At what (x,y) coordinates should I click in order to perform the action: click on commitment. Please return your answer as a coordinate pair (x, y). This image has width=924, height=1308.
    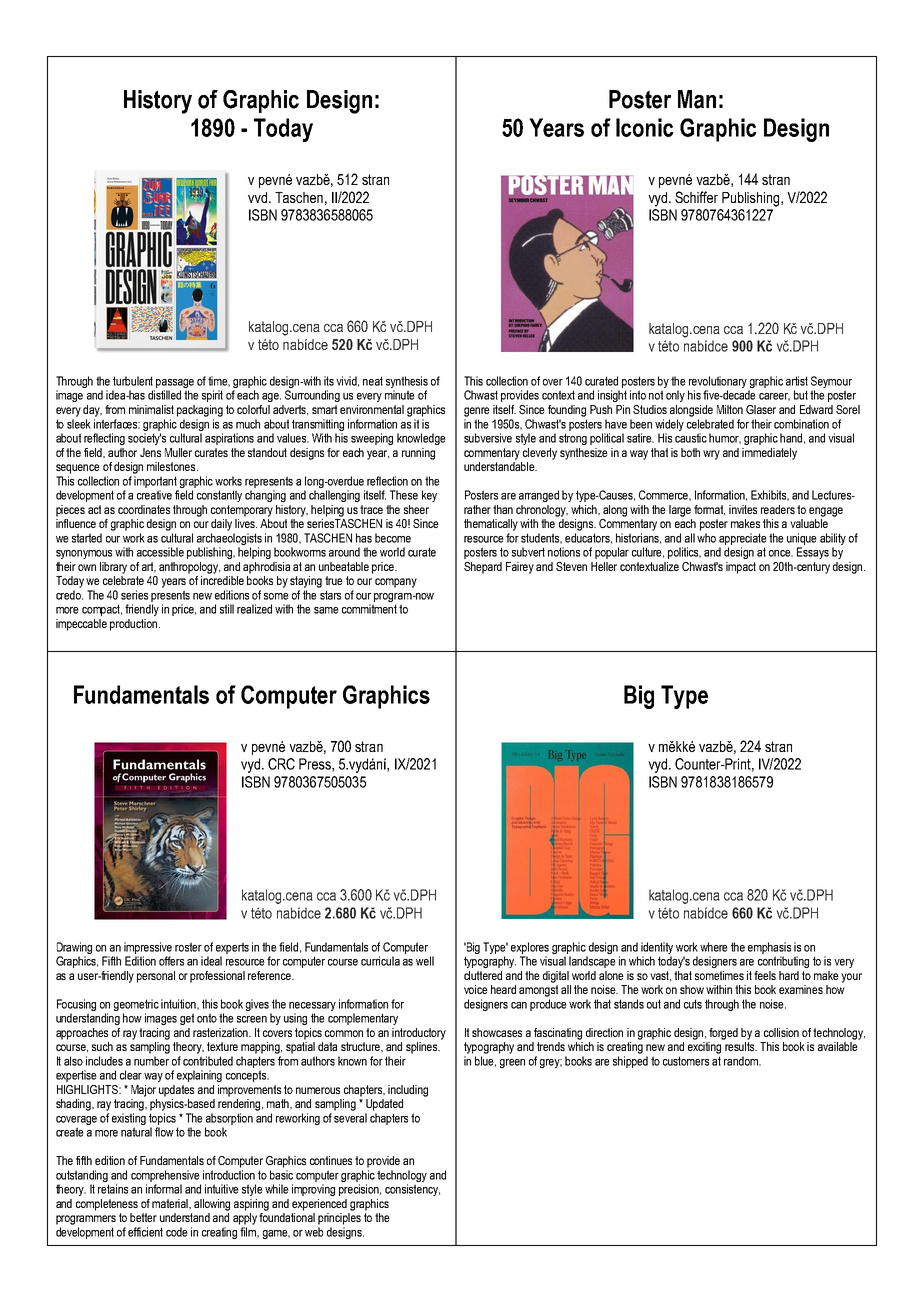
    Looking at the image, I should click on (369, 609).
